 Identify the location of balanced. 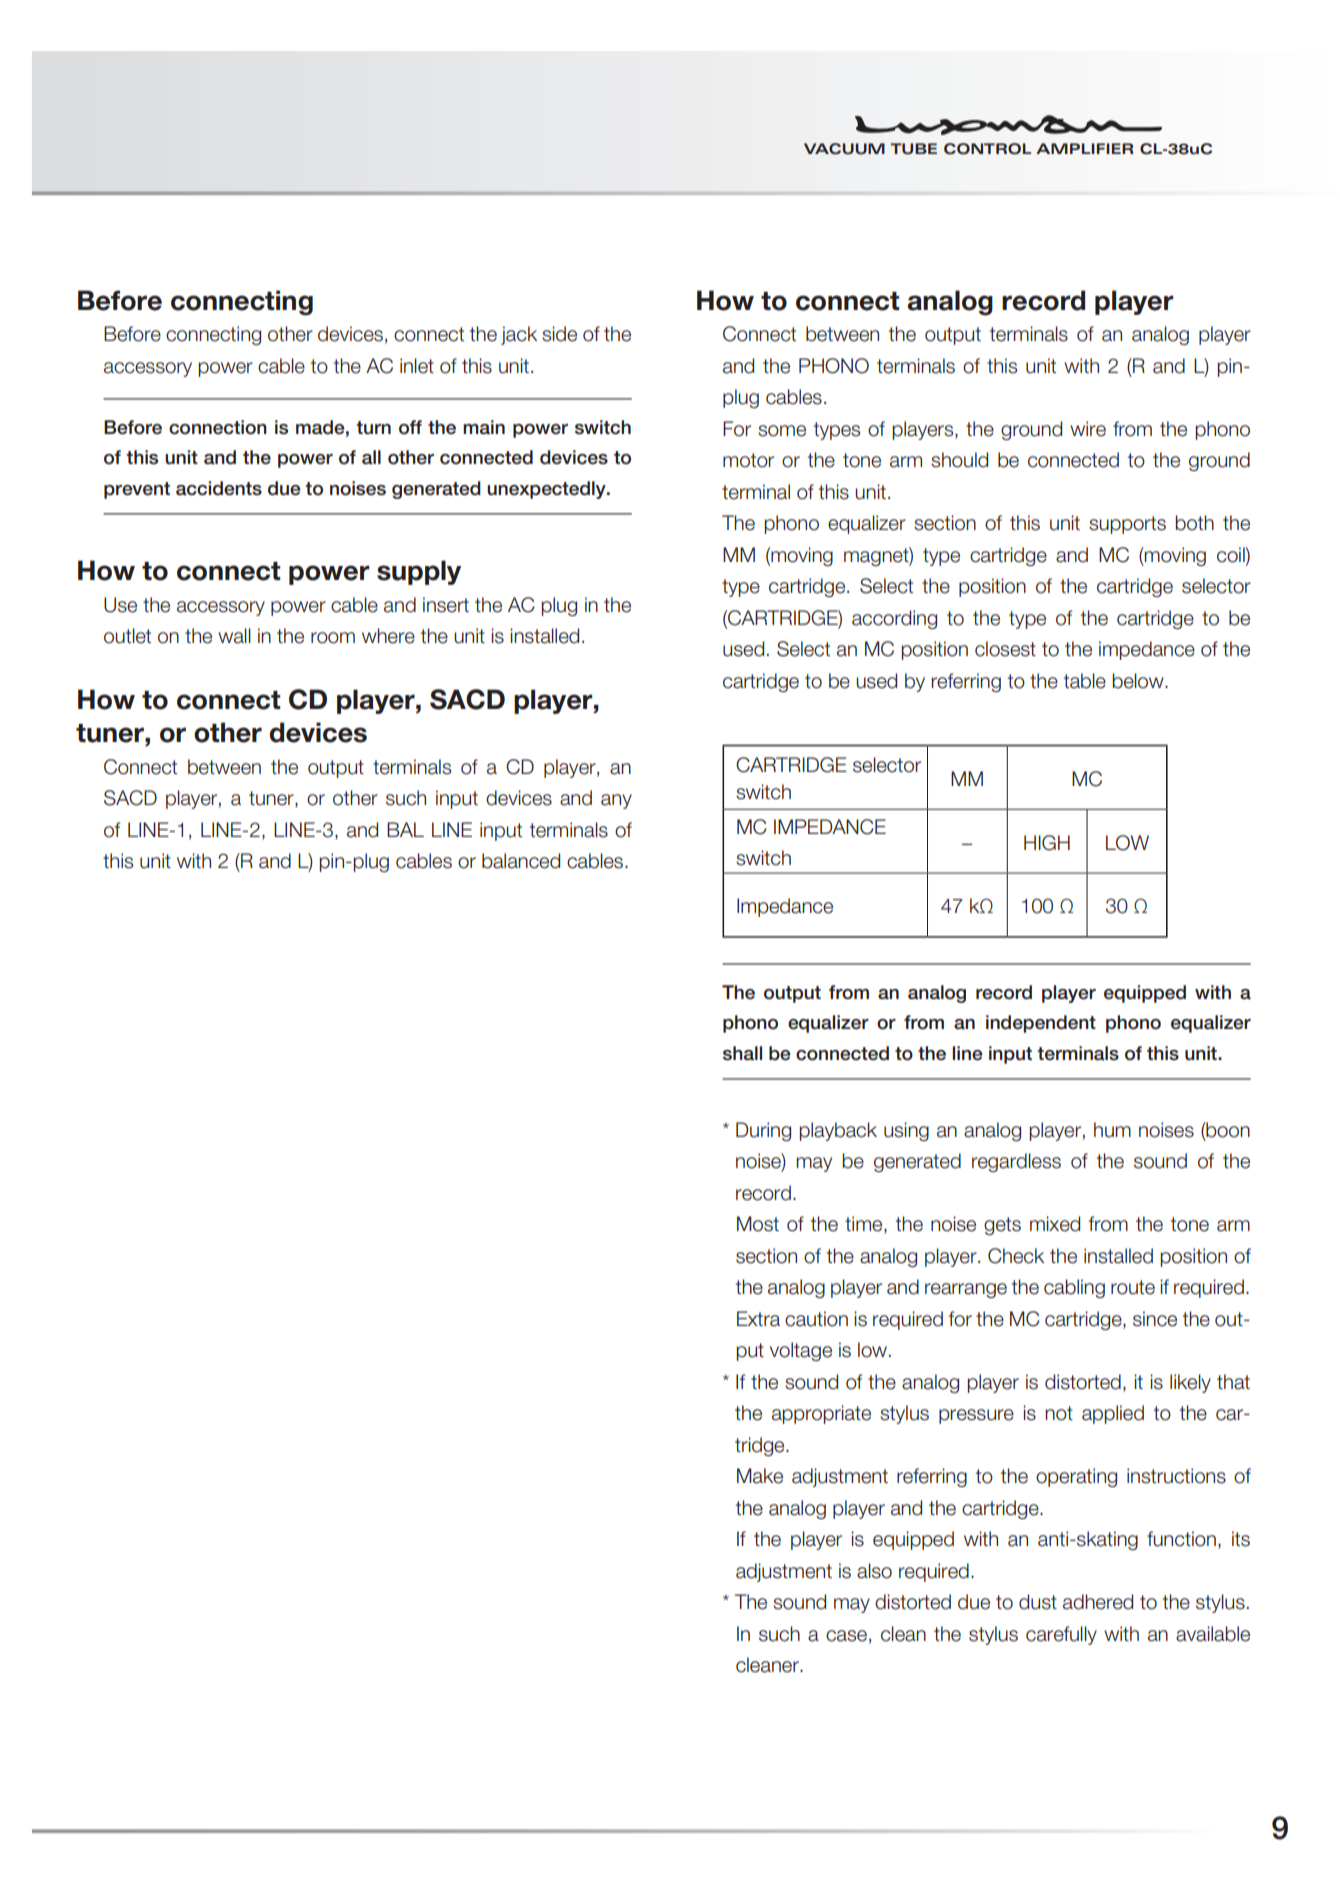
(521, 861).
